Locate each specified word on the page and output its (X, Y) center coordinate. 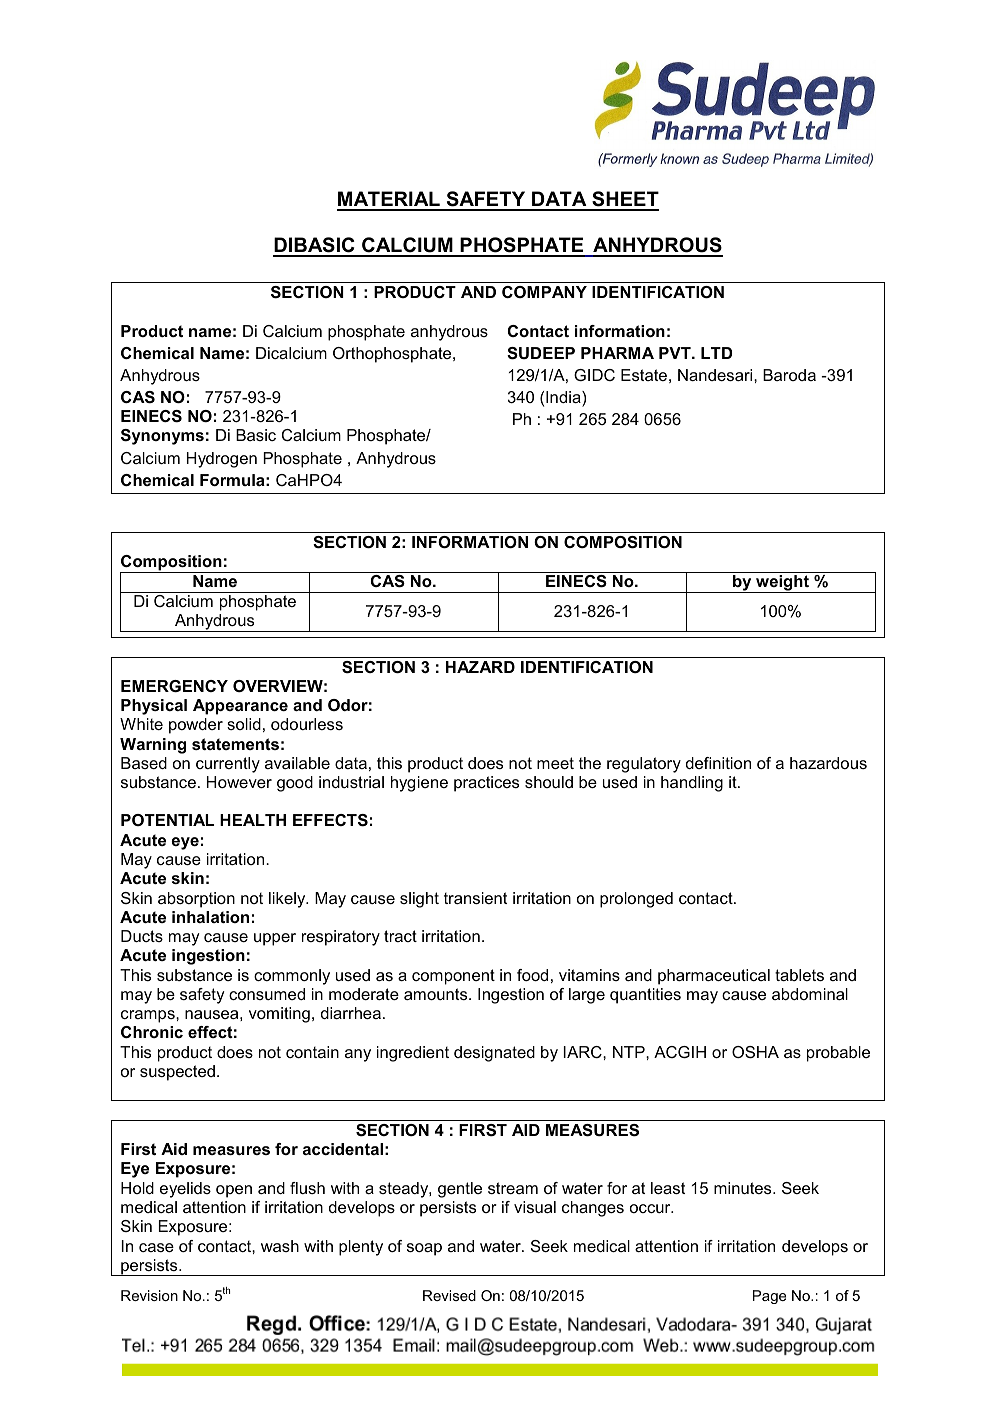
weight (782, 584)
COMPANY (544, 292)
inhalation (210, 917)
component (453, 977)
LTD (716, 353)
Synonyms (162, 437)
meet (555, 763)
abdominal (810, 994)
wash (280, 1246)
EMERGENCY (174, 686)
